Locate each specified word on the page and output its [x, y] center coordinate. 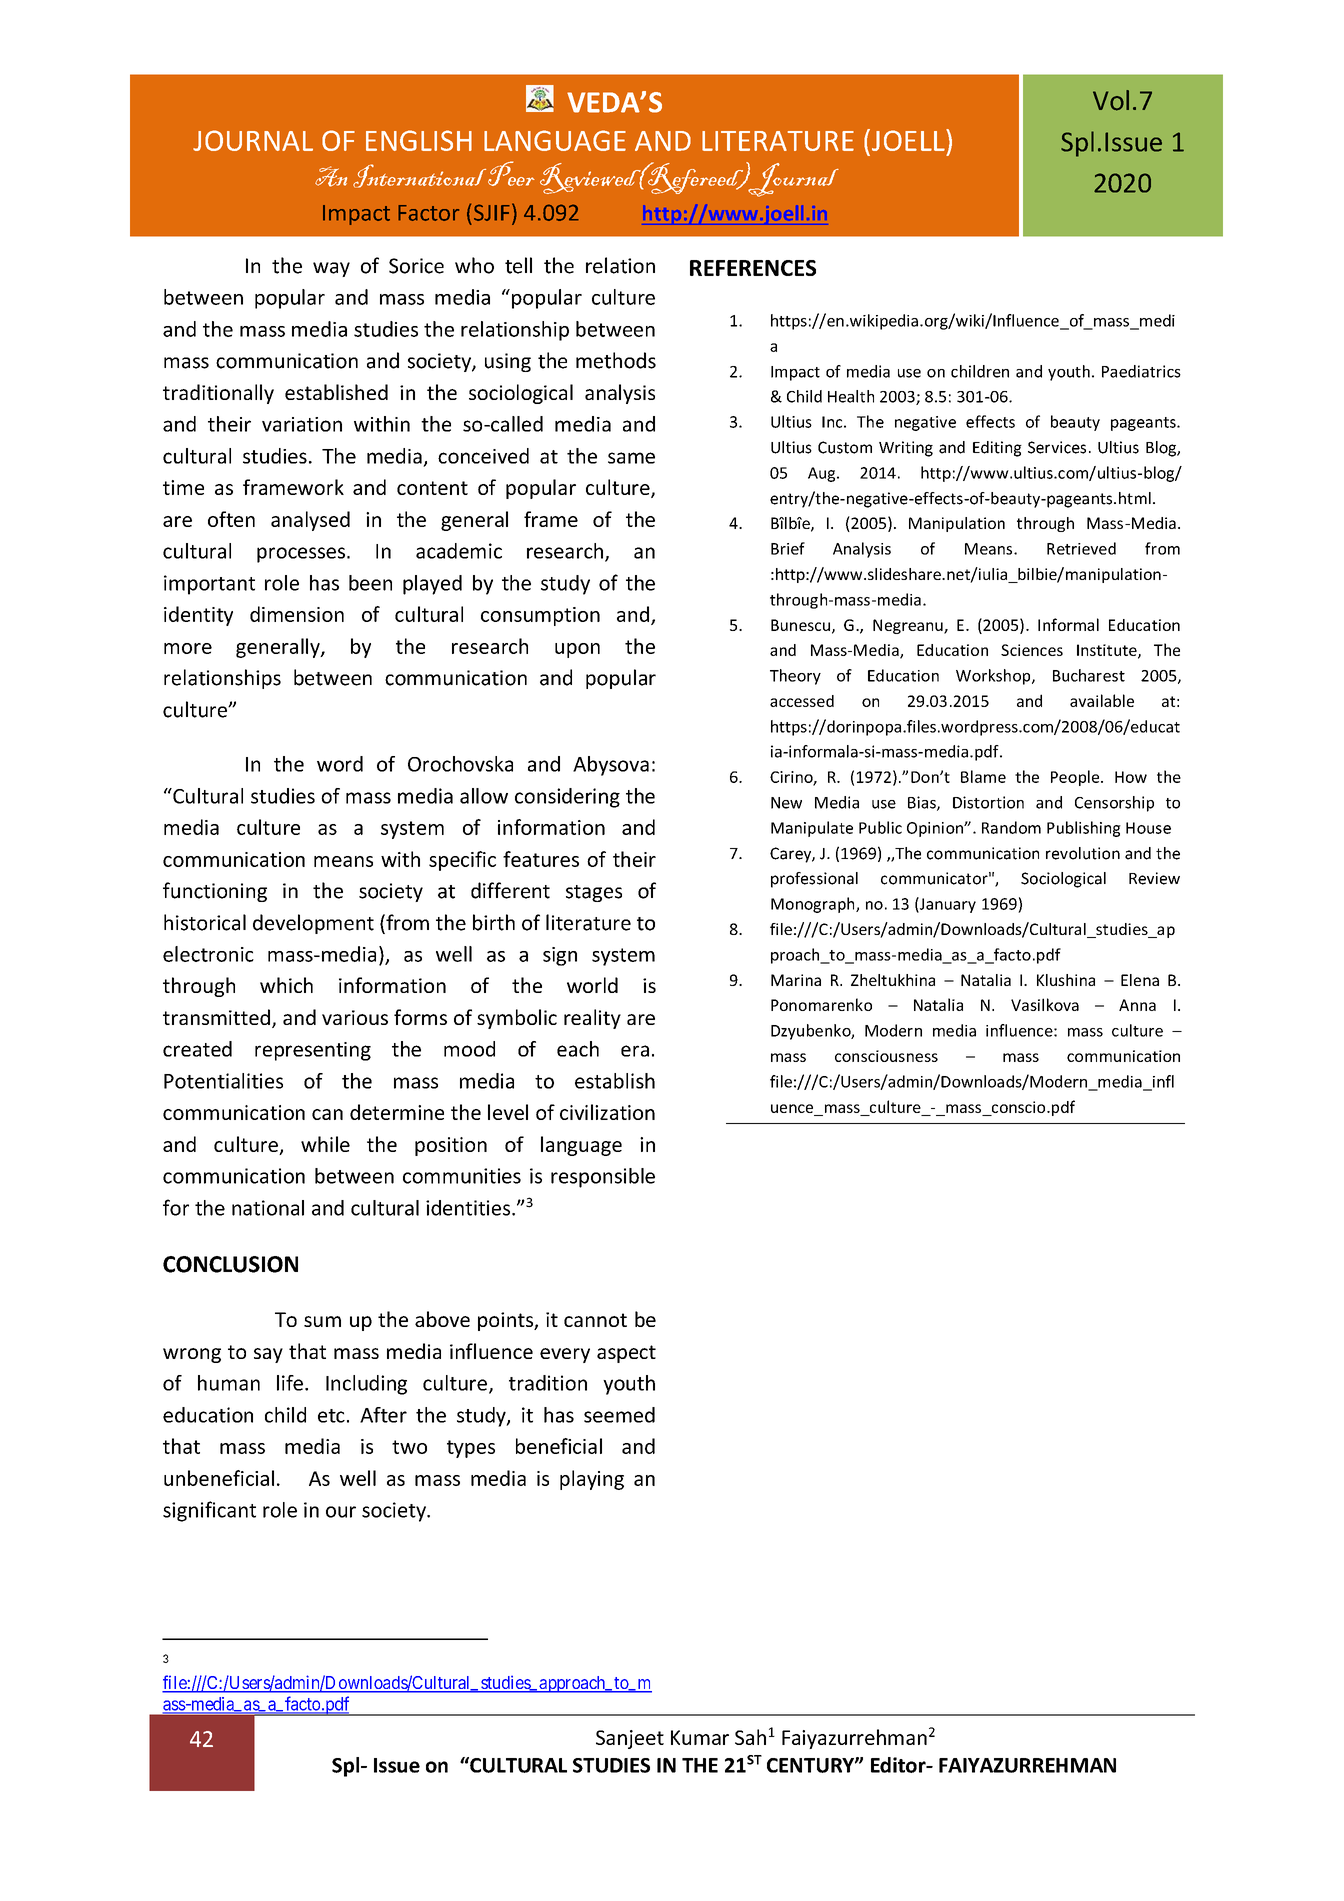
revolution [1083, 853]
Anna [1137, 1005]
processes [301, 555]
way [331, 269]
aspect [626, 1354]
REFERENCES [753, 268]
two [409, 1447]
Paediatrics [1141, 371]
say [268, 1355]
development [313, 924]
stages [594, 893]
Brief [788, 548]
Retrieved [1081, 548]
